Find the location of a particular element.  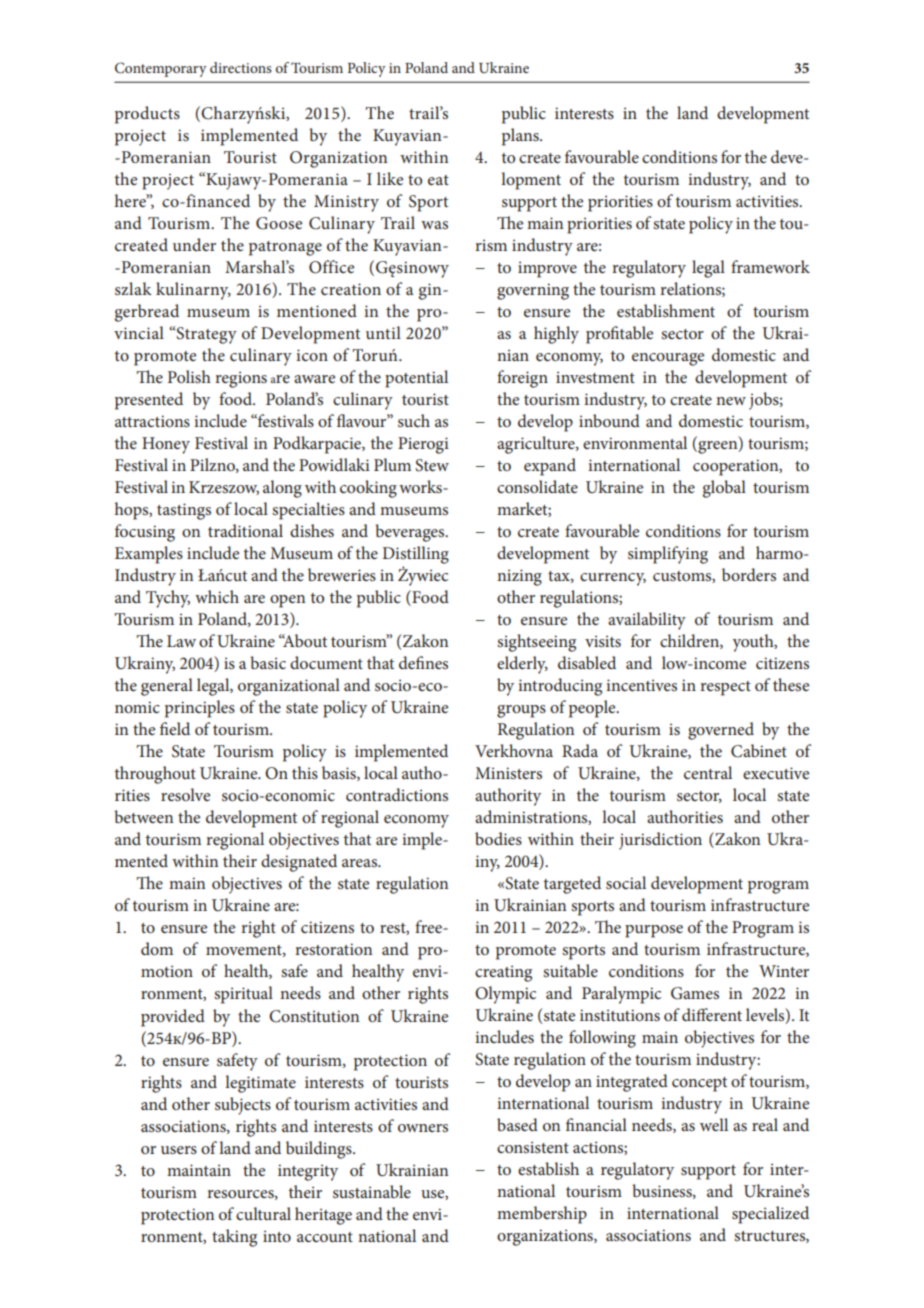

jurisdiction is located at coordinates (660, 841).
